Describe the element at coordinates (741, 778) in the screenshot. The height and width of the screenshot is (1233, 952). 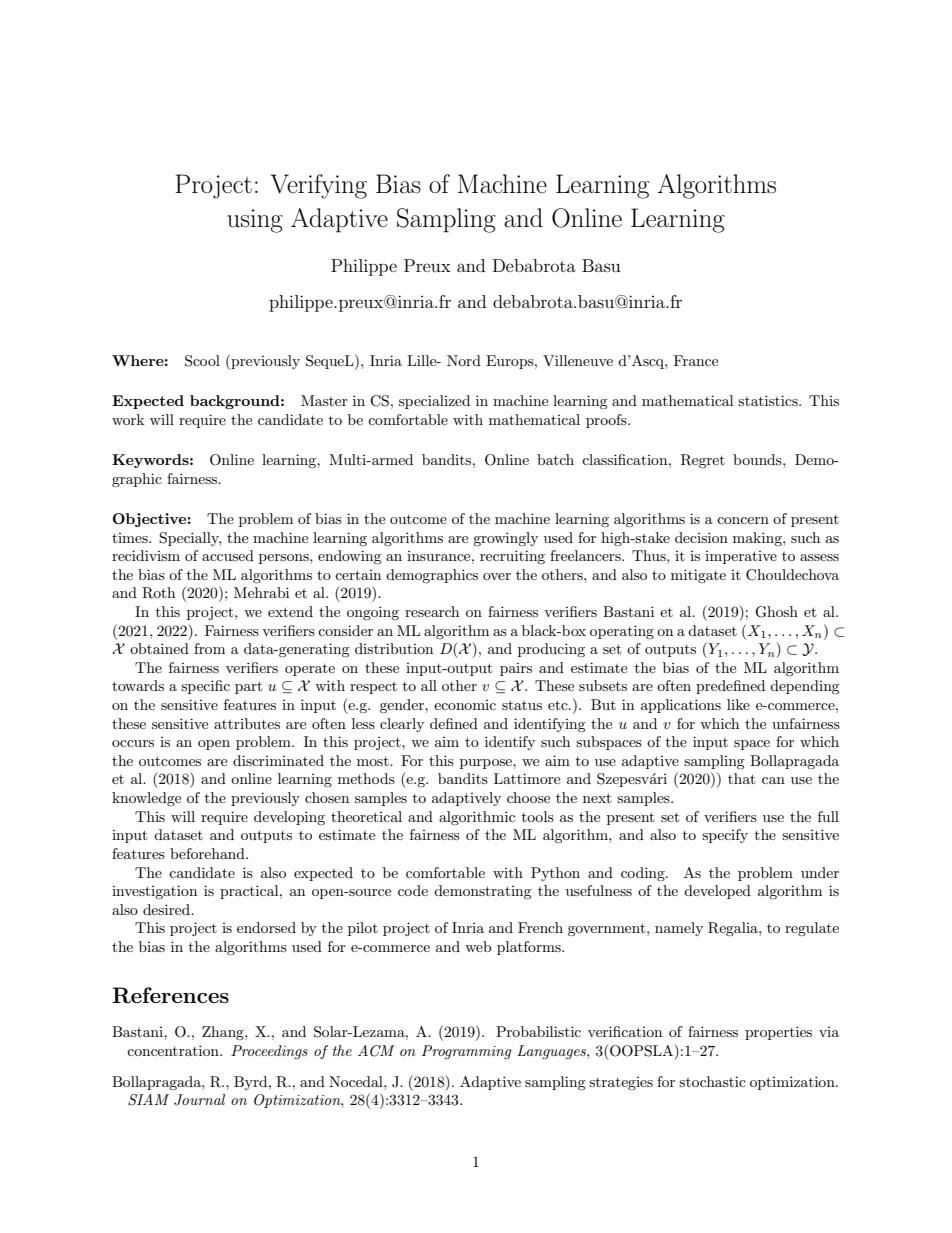
I see `that` at that location.
